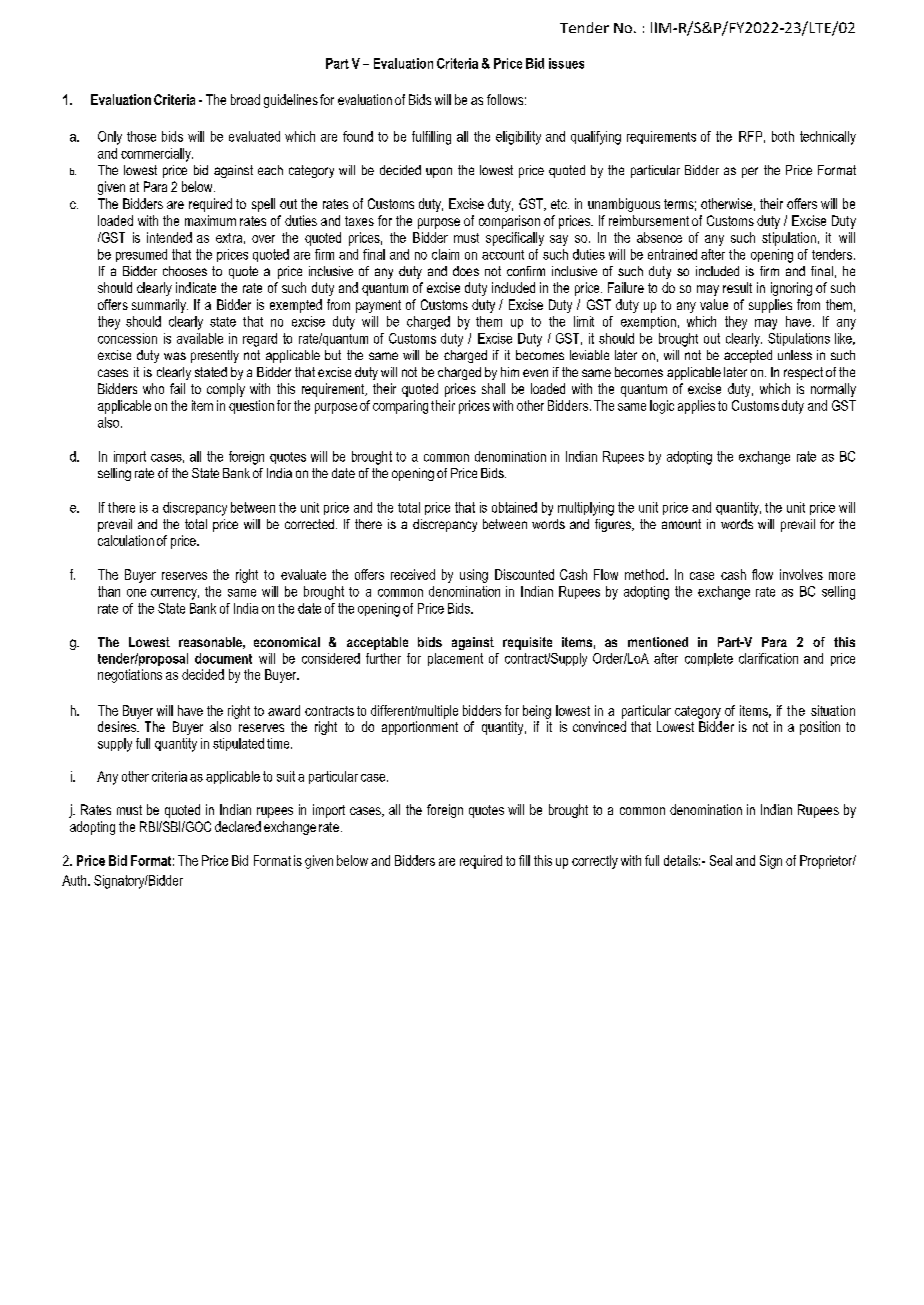 Image resolution: width=924 pixels, height=1305 pixels. Describe the element at coordinates (748, 356) in the document. I see `accepted` at that location.
